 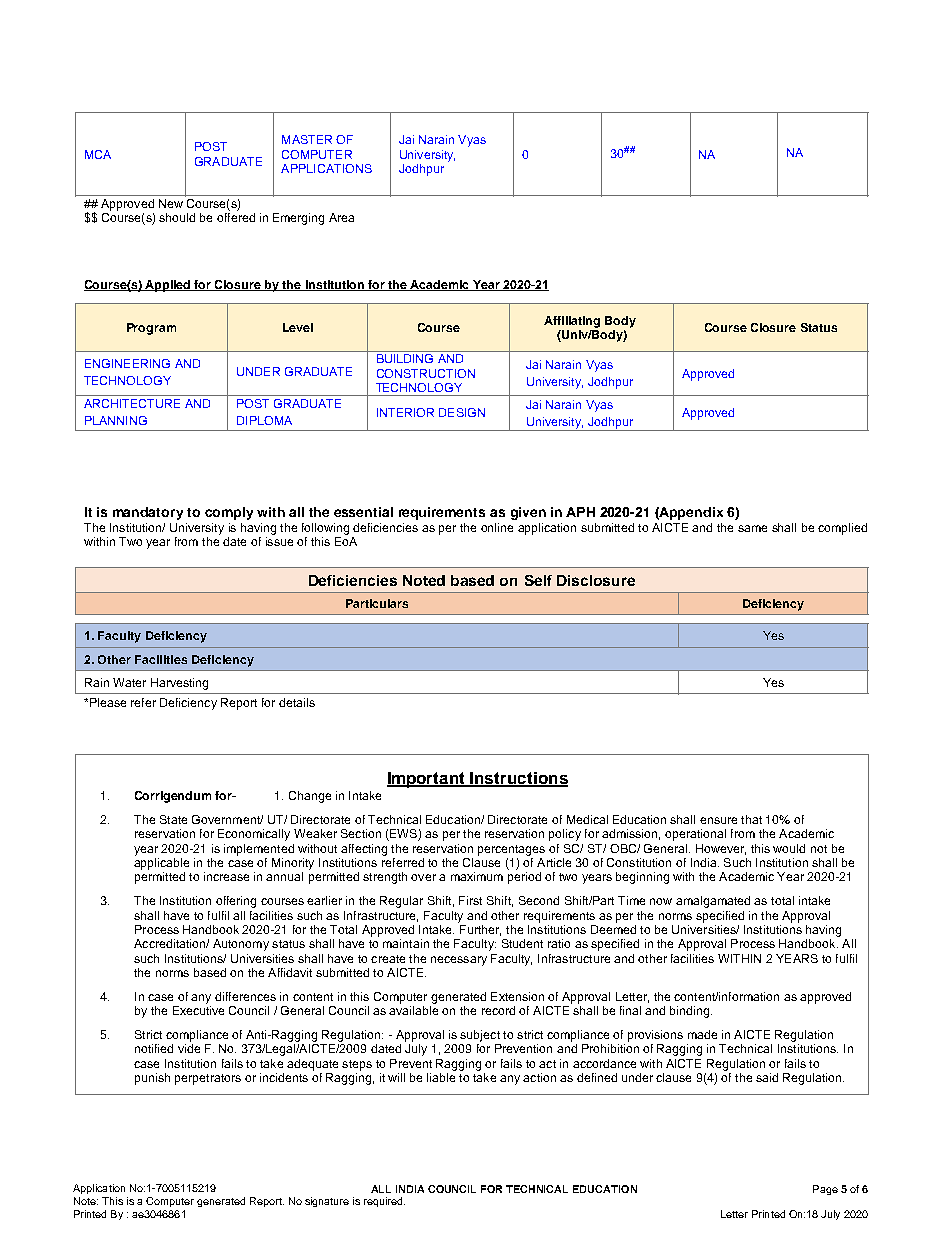 I want to click on Harvesting, so click(x=179, y=684).
